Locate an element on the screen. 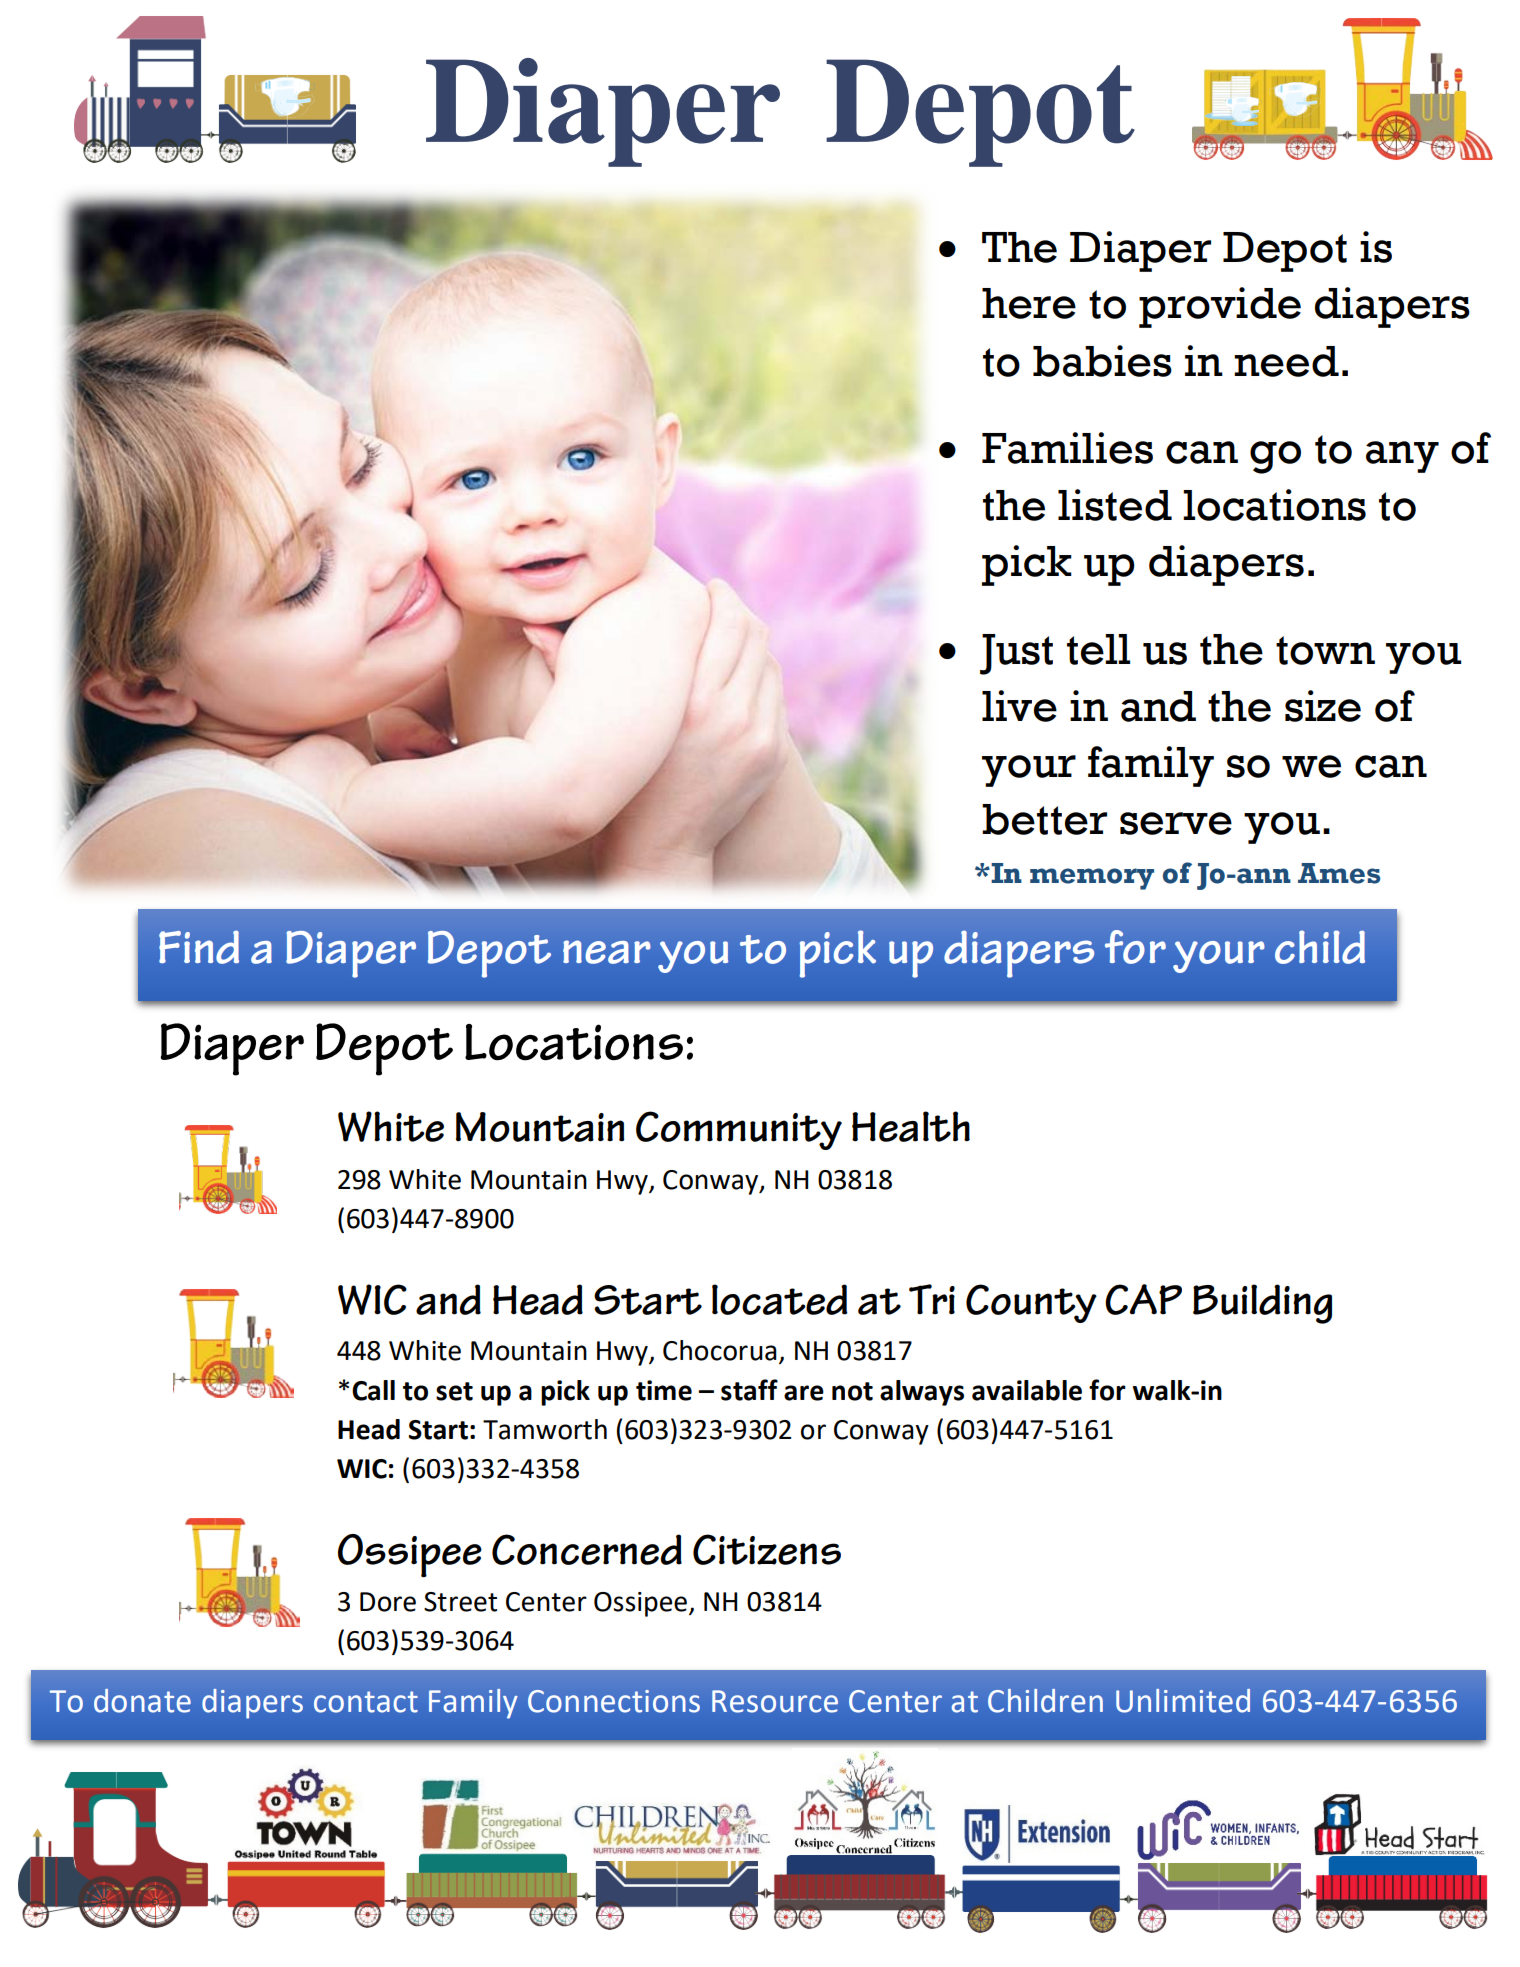  located is located at coordinates (780, 1299).
